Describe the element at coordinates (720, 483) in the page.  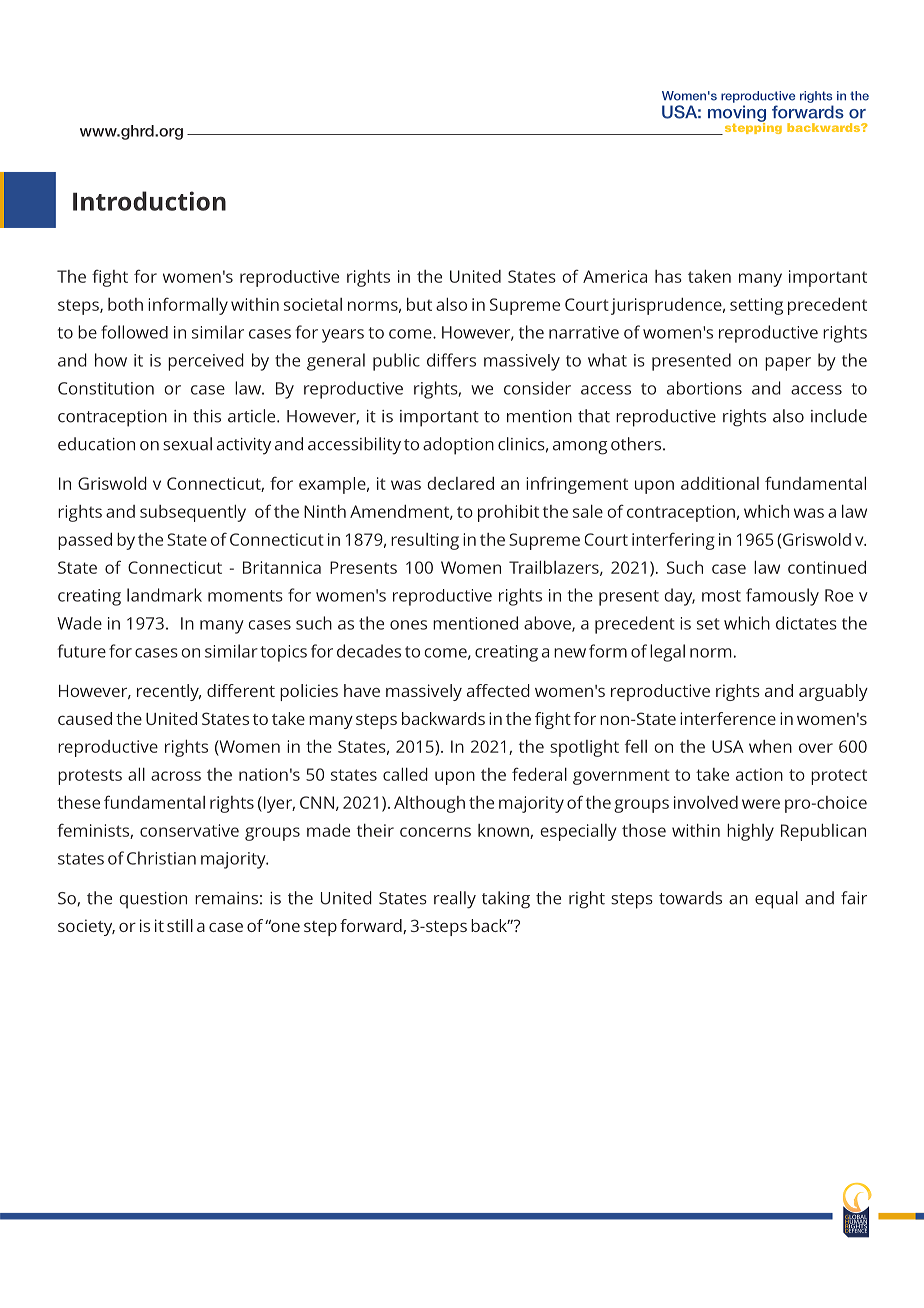
I see `additional` at that location.
